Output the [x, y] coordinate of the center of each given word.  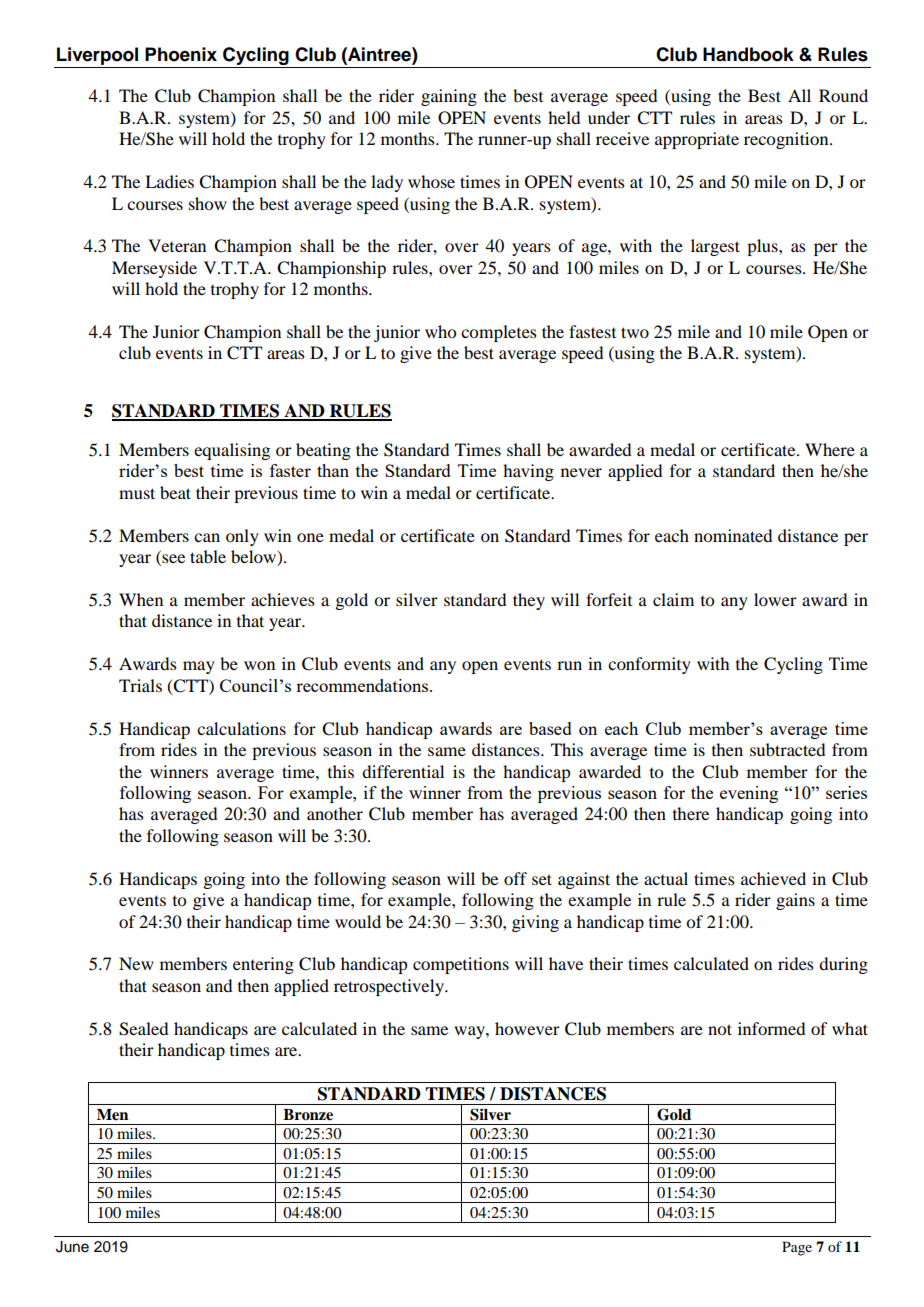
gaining [449, 97]
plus [763, 247]
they [529, 601]
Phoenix [181, 54]
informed [771, 1028]
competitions [461, 965]
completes [499, 333]
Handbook [748, 54]
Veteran [177, 245]
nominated [733, 535]
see [172, 560]
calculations [241, 728]
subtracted [787, 749]
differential [403, 771]
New [136, 963]
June [72, 1247]
